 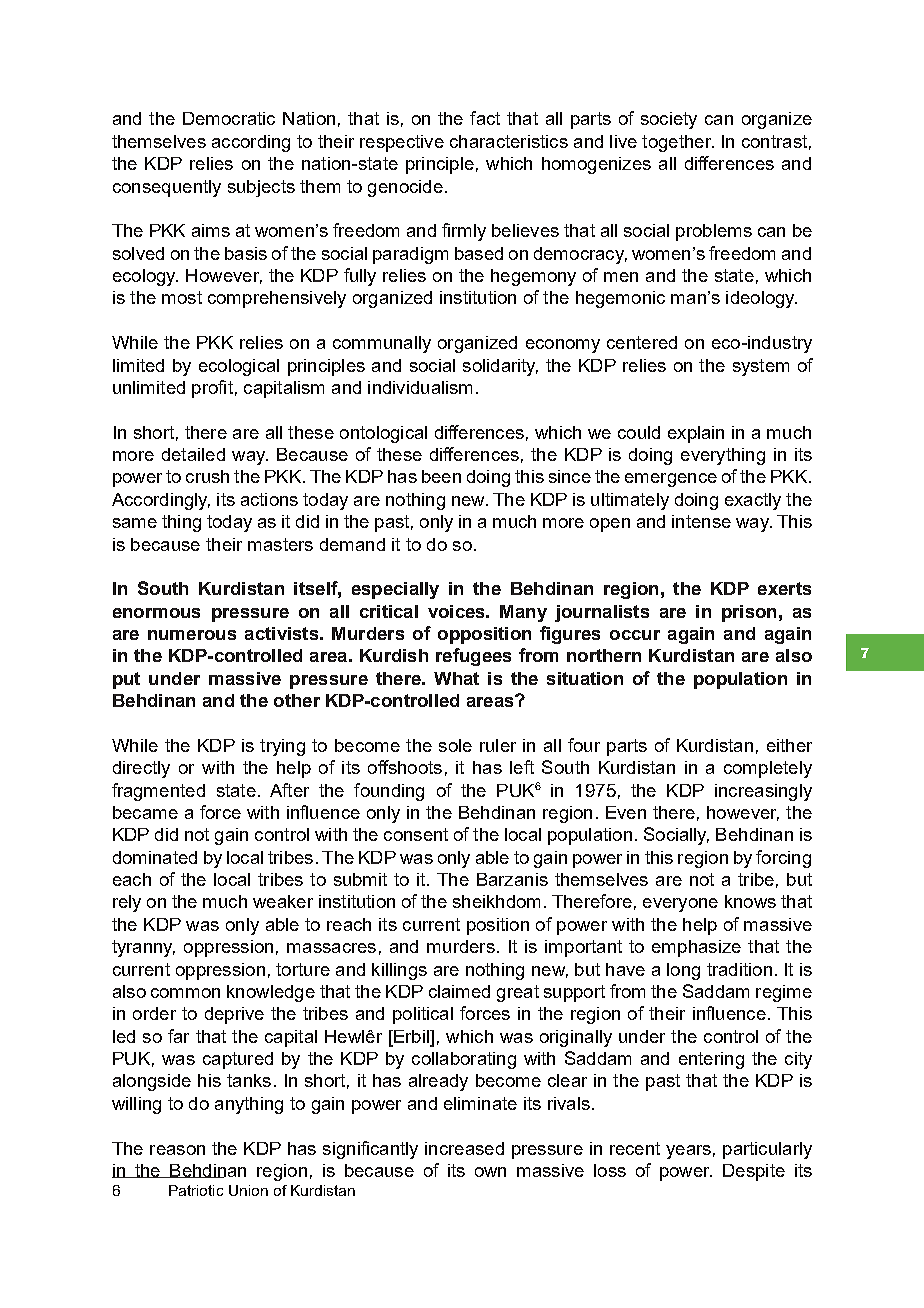 What do you see at coordinates (229, 118) in the page?
I see `Democratic` at bounding box center [229, 118].
